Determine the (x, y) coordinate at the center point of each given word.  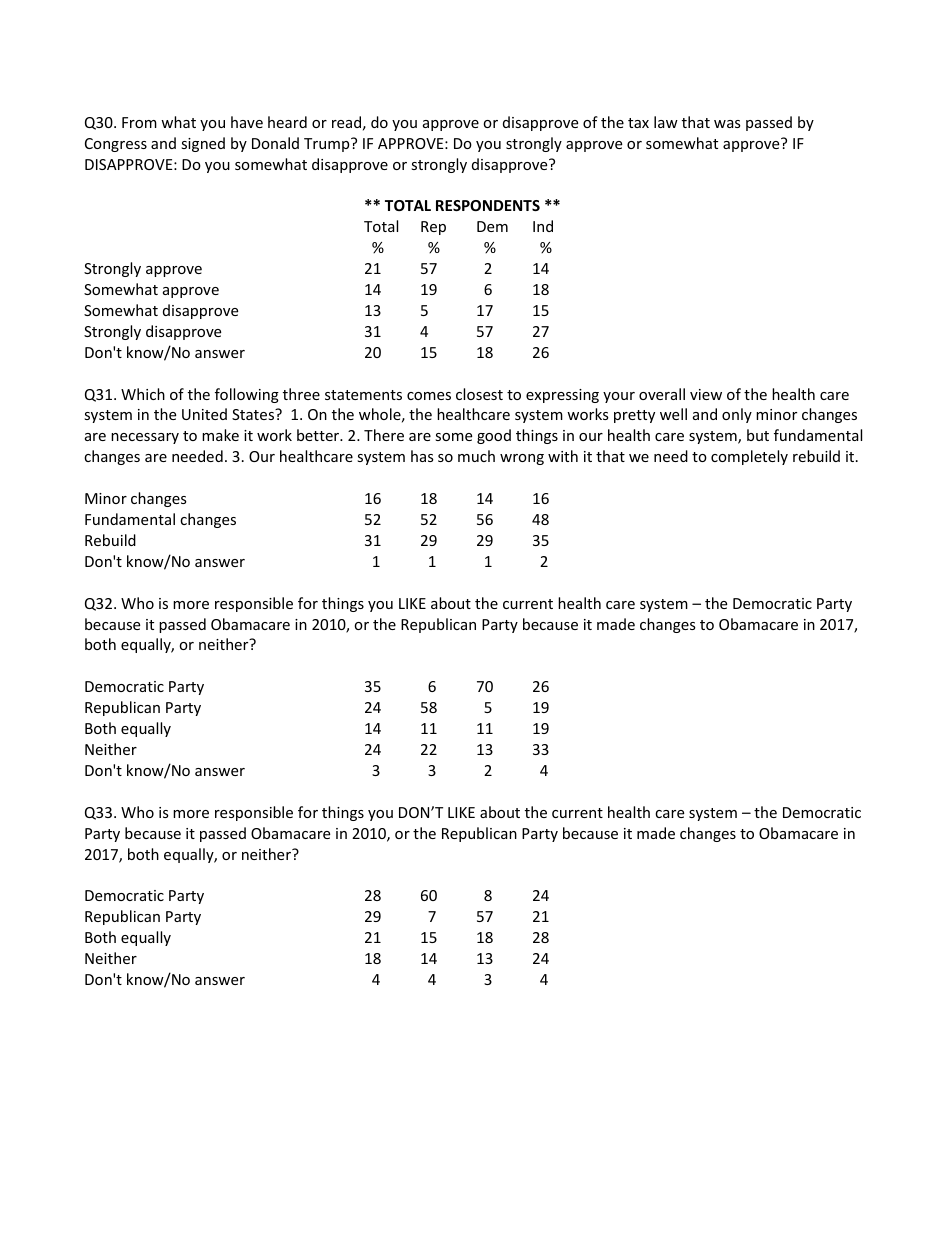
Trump (328, 145)
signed (203, 144)
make (220, 435)
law (666, 122)
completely (749, 457)
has (422, 456)
